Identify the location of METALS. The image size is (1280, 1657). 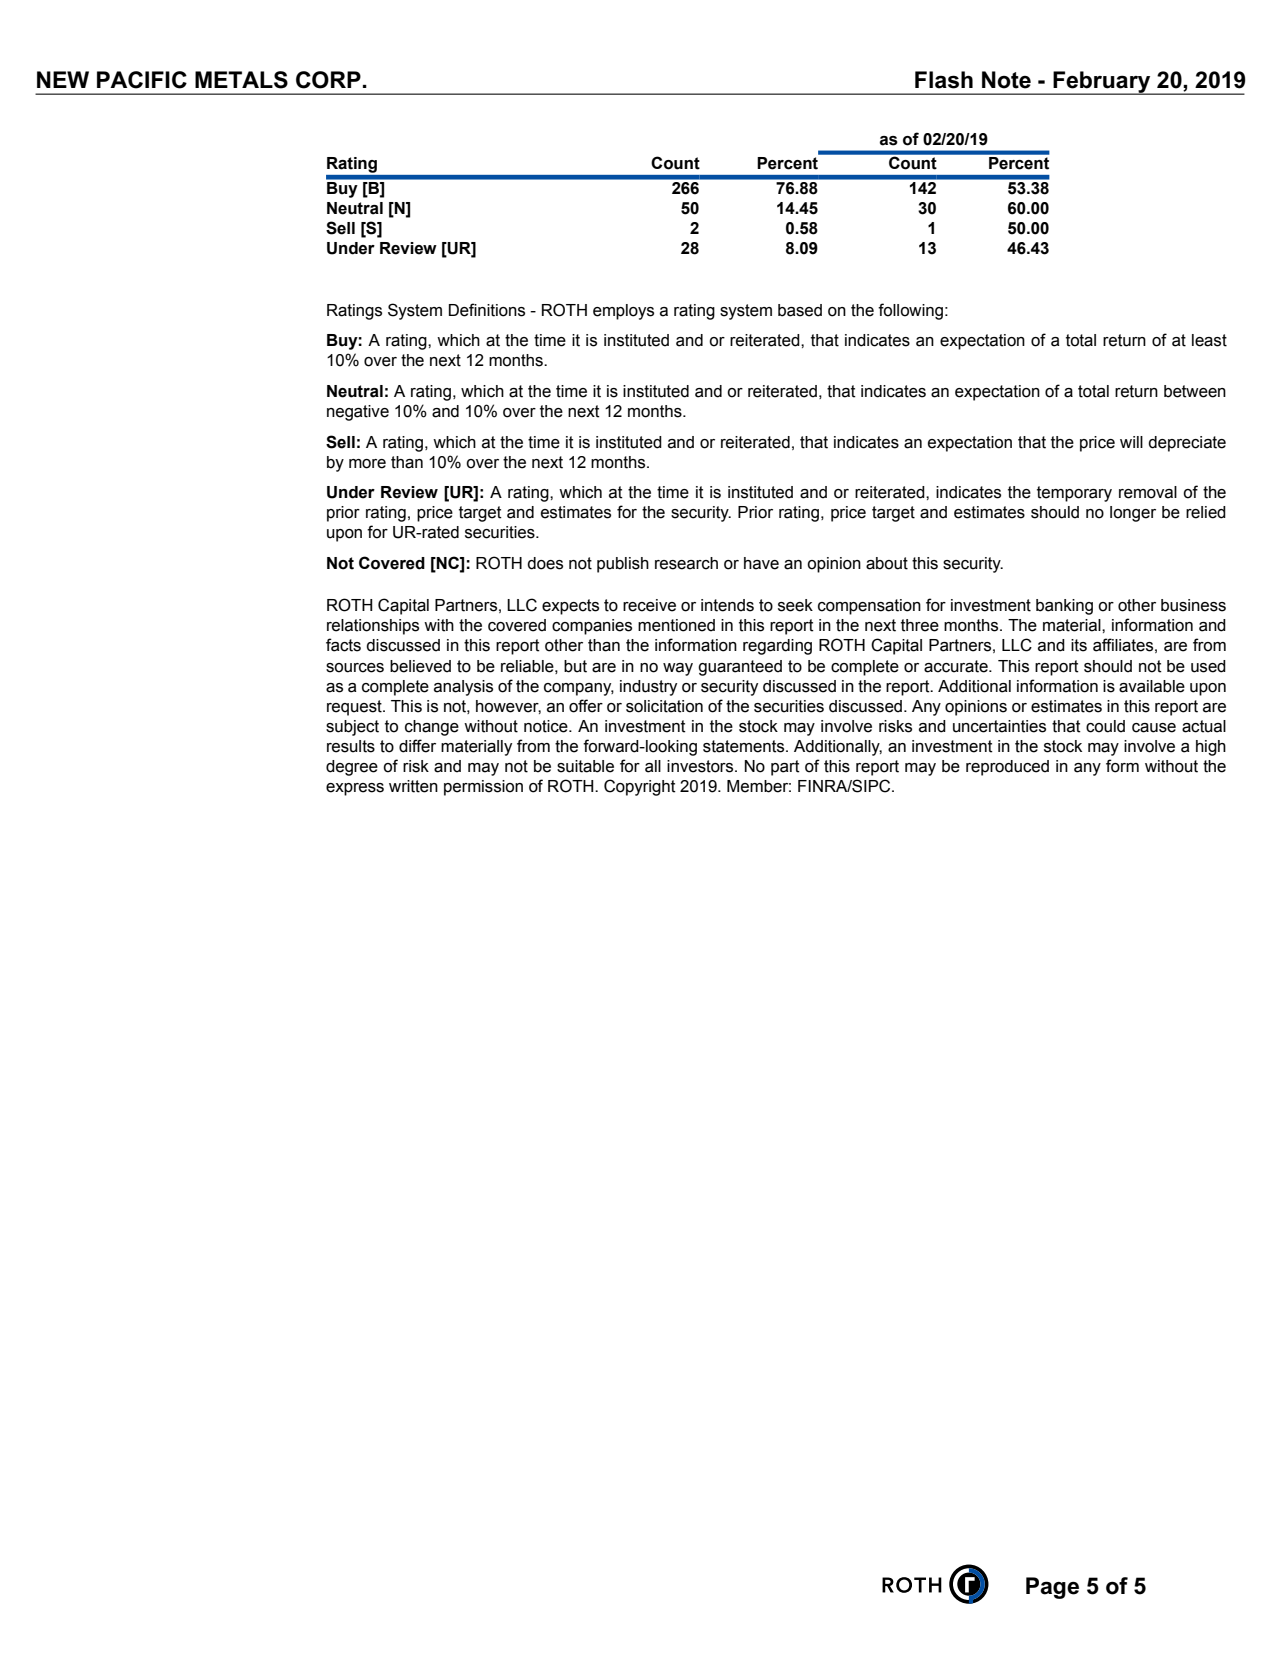
(241, 80).
